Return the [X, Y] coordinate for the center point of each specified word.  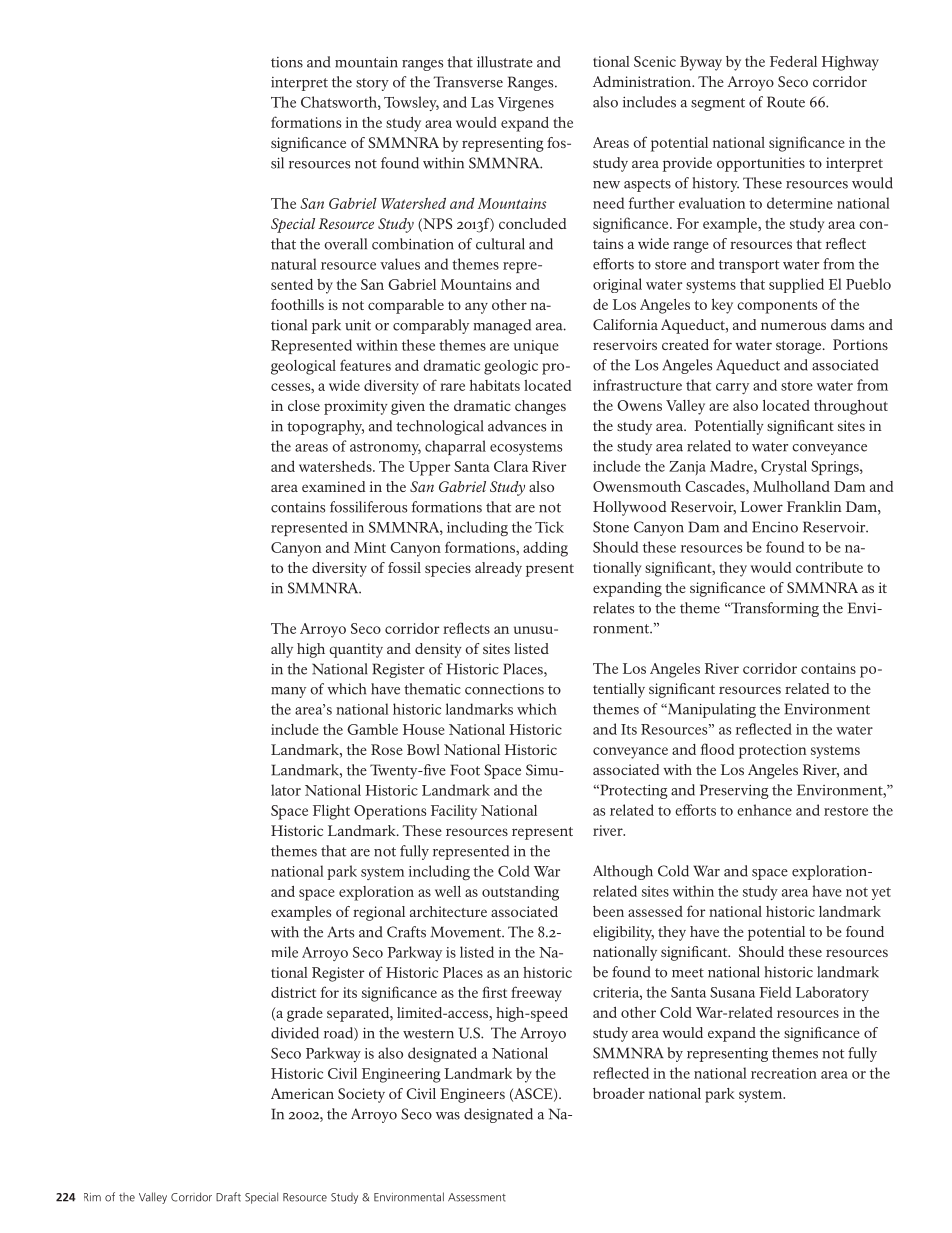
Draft [228, 1197]
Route [786, 102]
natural [294, 264]
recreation [784, 1073]
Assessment [477, 1197]
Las [482, 102]
